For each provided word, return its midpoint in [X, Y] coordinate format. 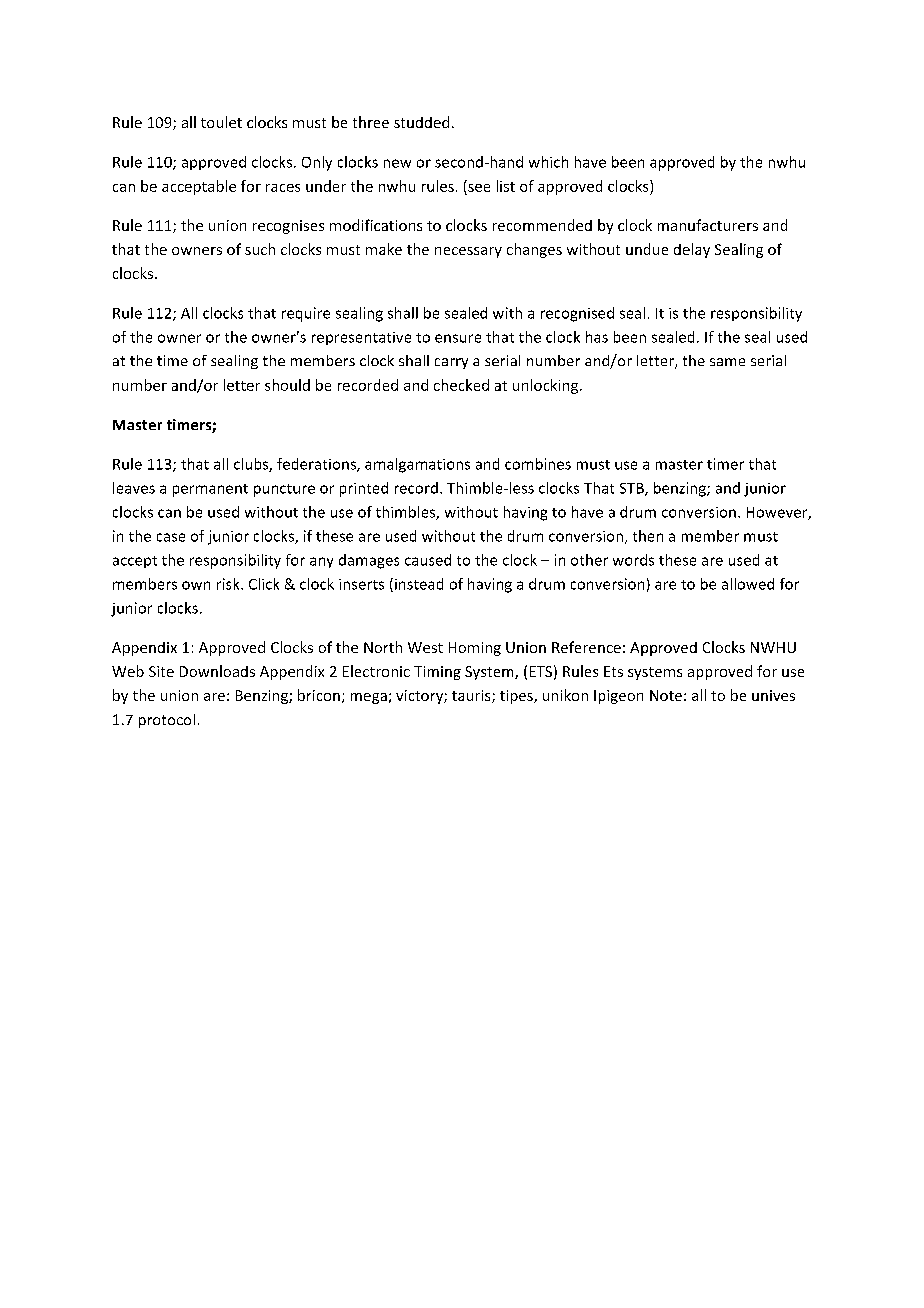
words [633, 560]
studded [421, 122]
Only [317, 163]
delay [692, 250]
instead [419, 584]
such [260, 249]
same [727, 362]
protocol [167, 721]
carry [451, 363]
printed [364, 489]
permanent [210, 490]
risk [229, 584]
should [287, 385]
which [548, 162]
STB [633, 489]
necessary [468, 252]
